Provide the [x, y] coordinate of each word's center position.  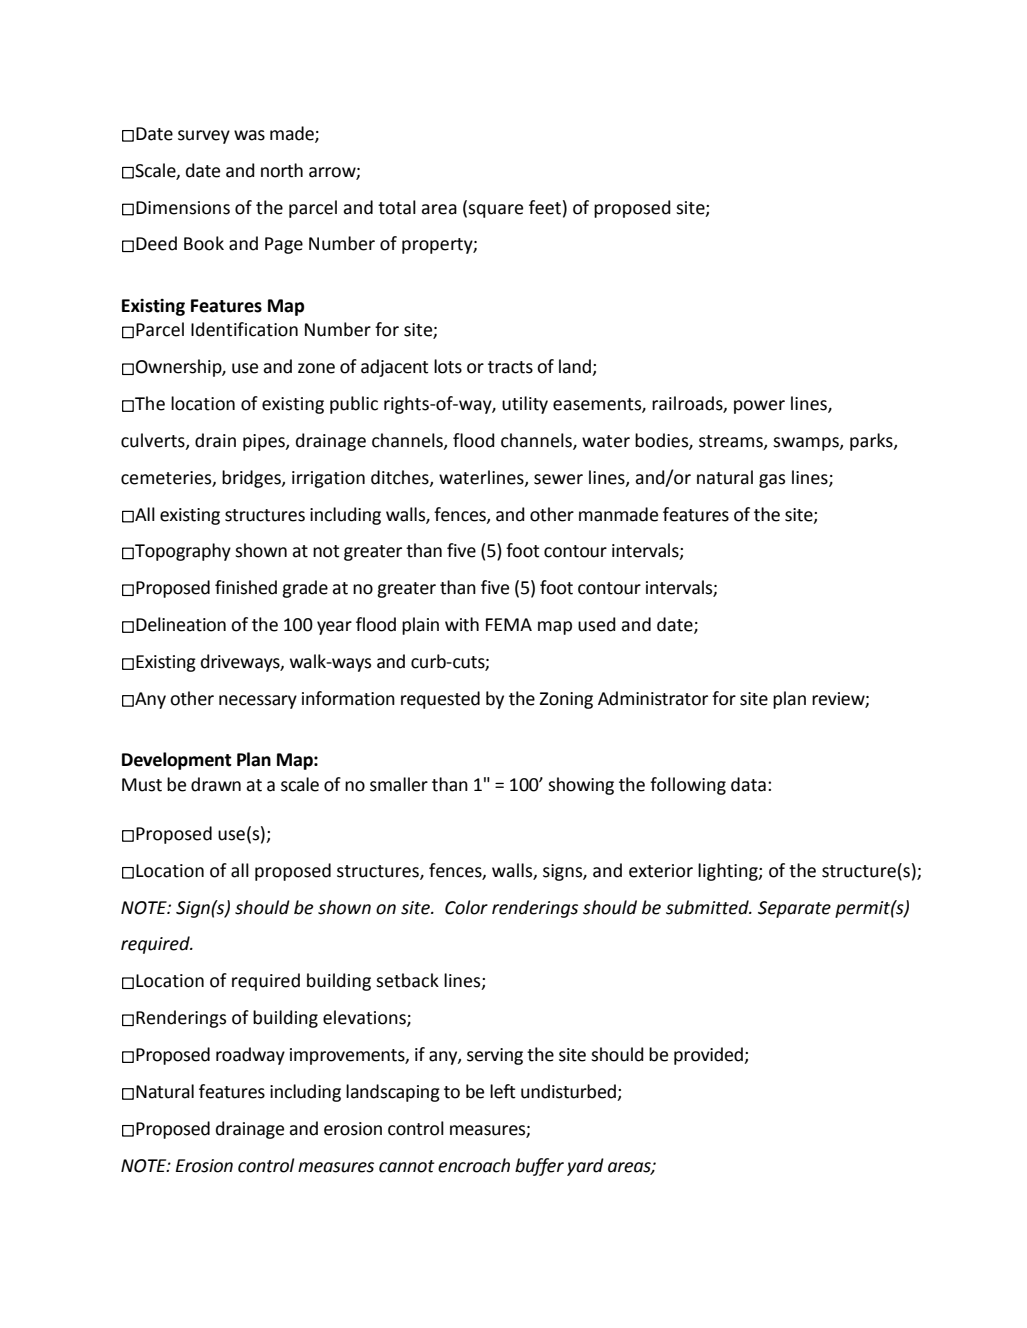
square [495, 211]
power [759, 407]
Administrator [653, 698]
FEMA [509, 624]
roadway [250, 1056]
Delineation [181, 624]
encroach [474, 1165]
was [249, 135]
